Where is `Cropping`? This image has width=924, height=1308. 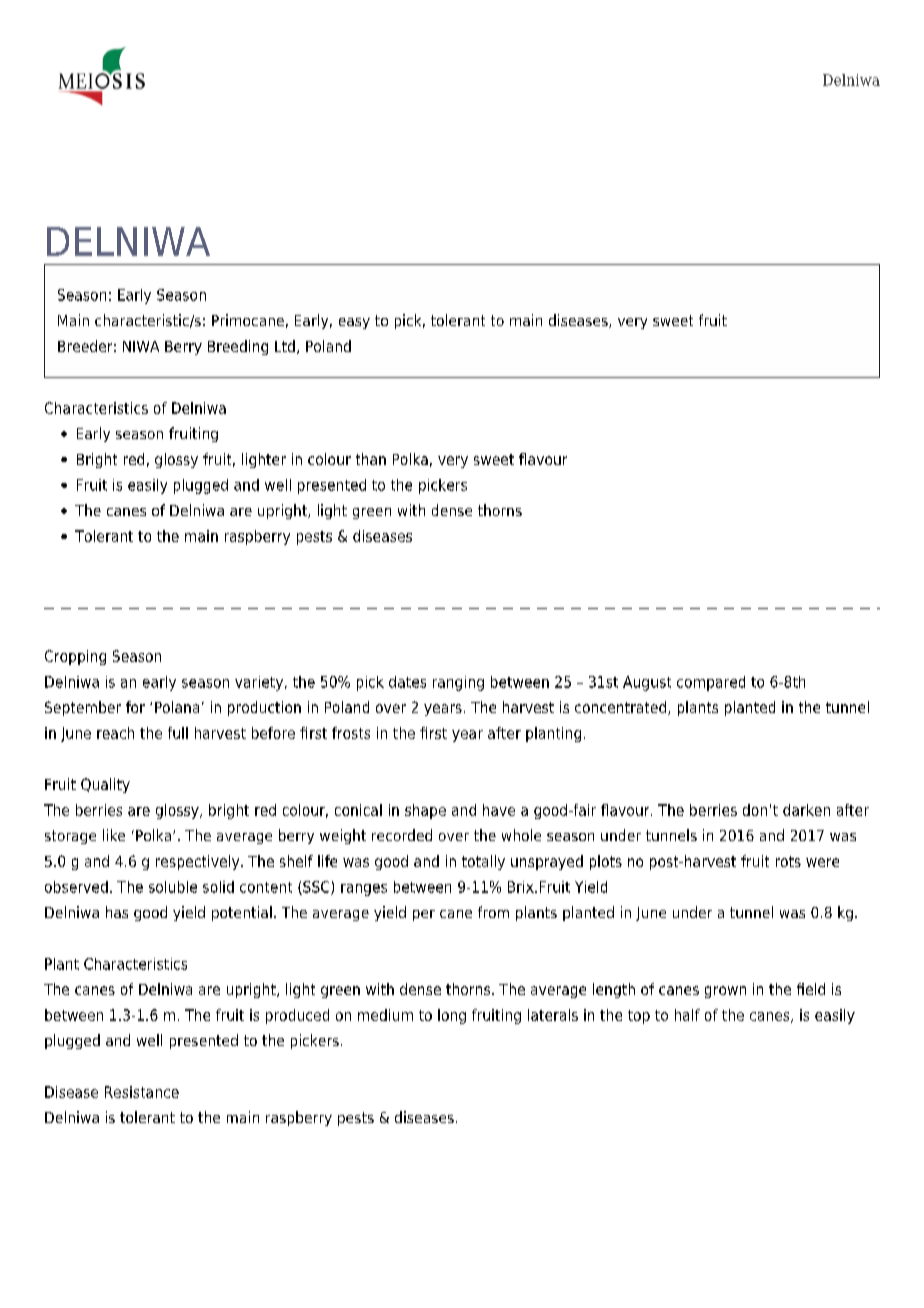
Cropping is located at coordinates (75, 657).
